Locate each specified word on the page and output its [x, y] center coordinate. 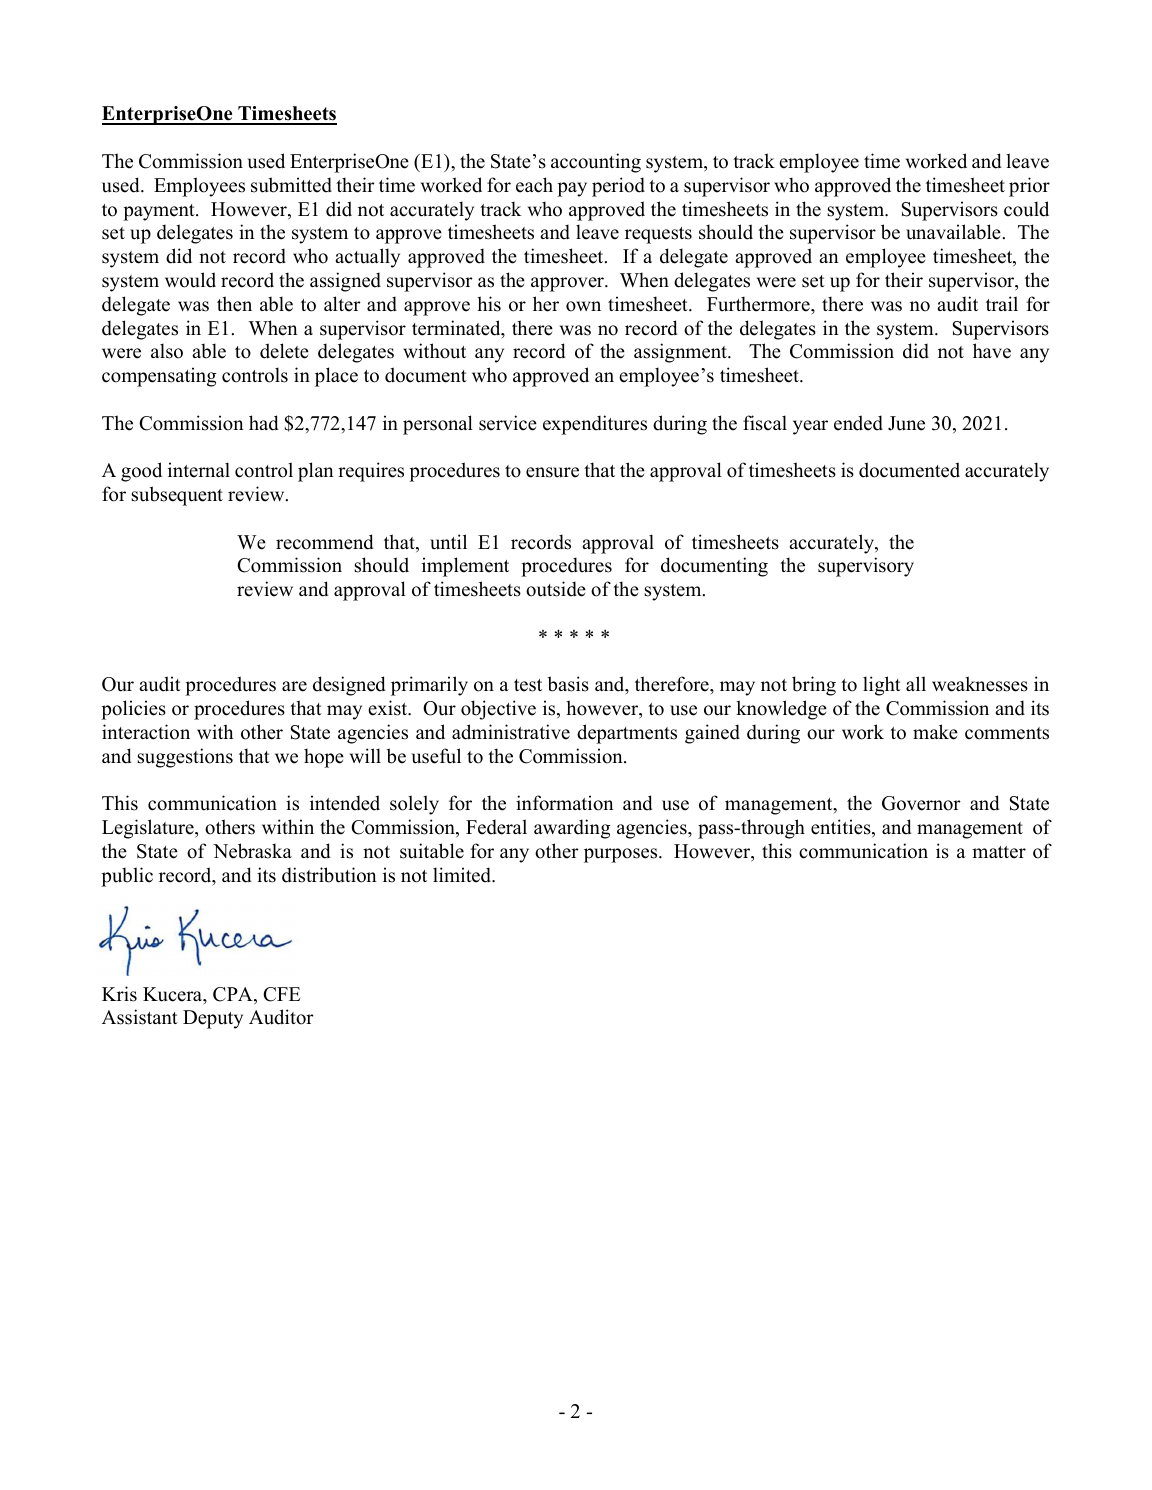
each [534, 185]
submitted [291, 185]
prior [1029, 187]
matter [999, 852]
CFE [281, 994]
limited [463, 875]
